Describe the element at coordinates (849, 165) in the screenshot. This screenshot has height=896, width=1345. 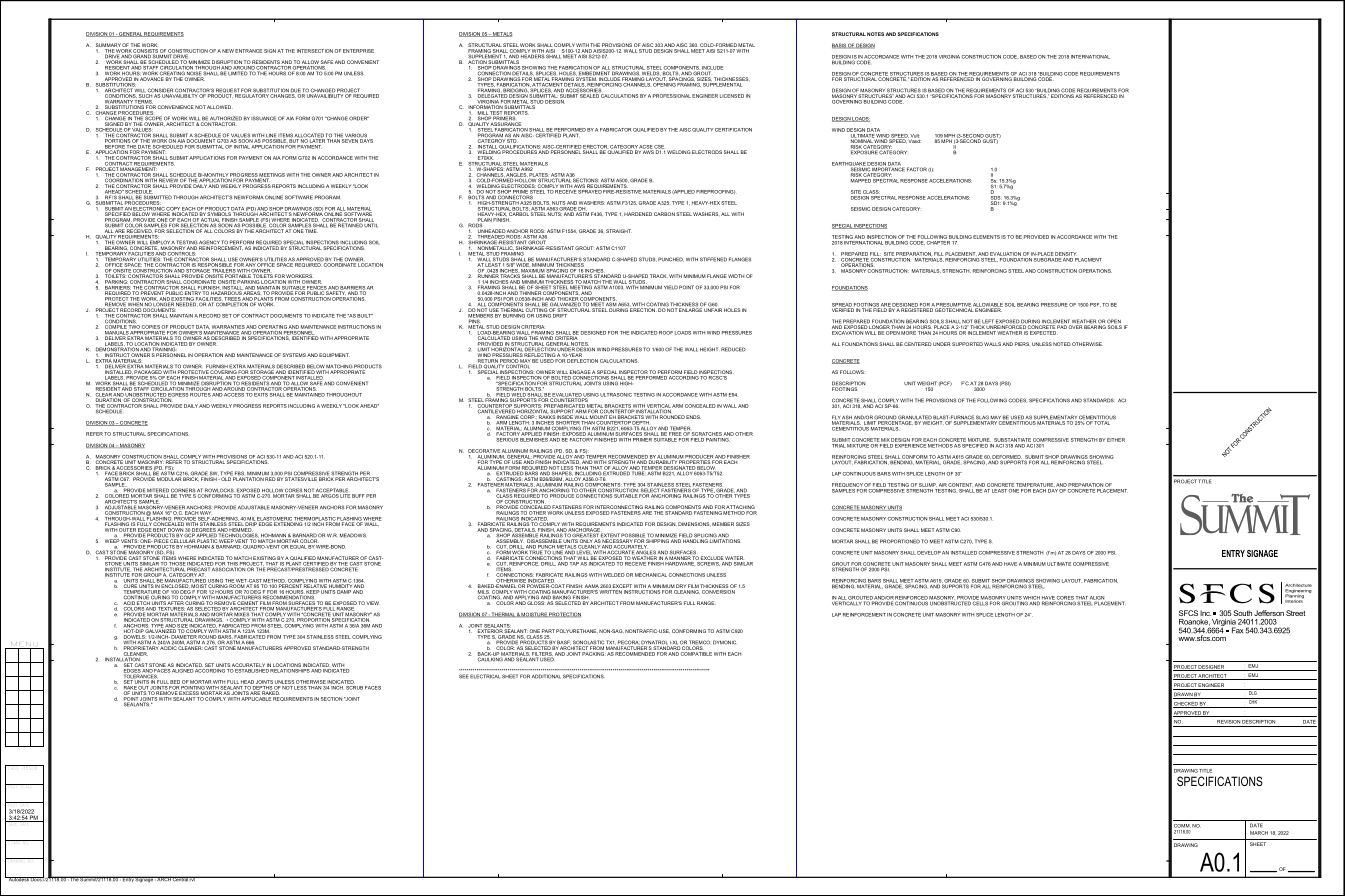
I see `EARTHQUAKE` at that location.
